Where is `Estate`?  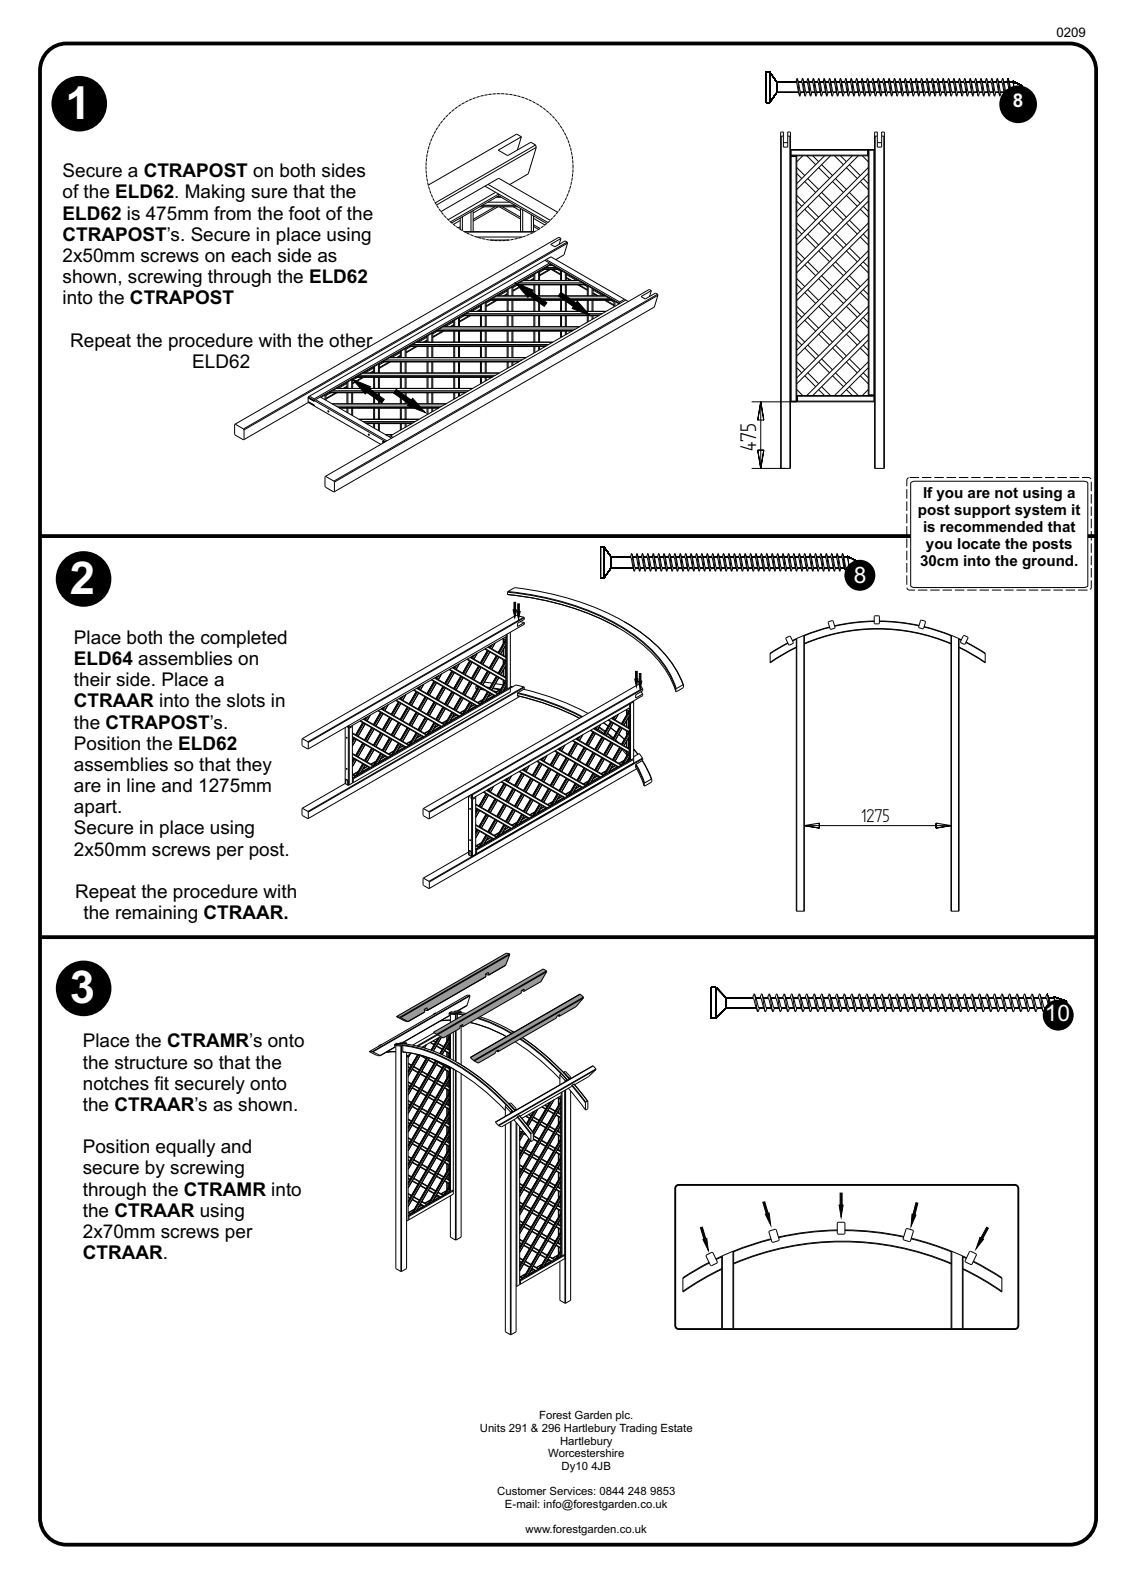
Estate is located at coordinates (677, 1428).
